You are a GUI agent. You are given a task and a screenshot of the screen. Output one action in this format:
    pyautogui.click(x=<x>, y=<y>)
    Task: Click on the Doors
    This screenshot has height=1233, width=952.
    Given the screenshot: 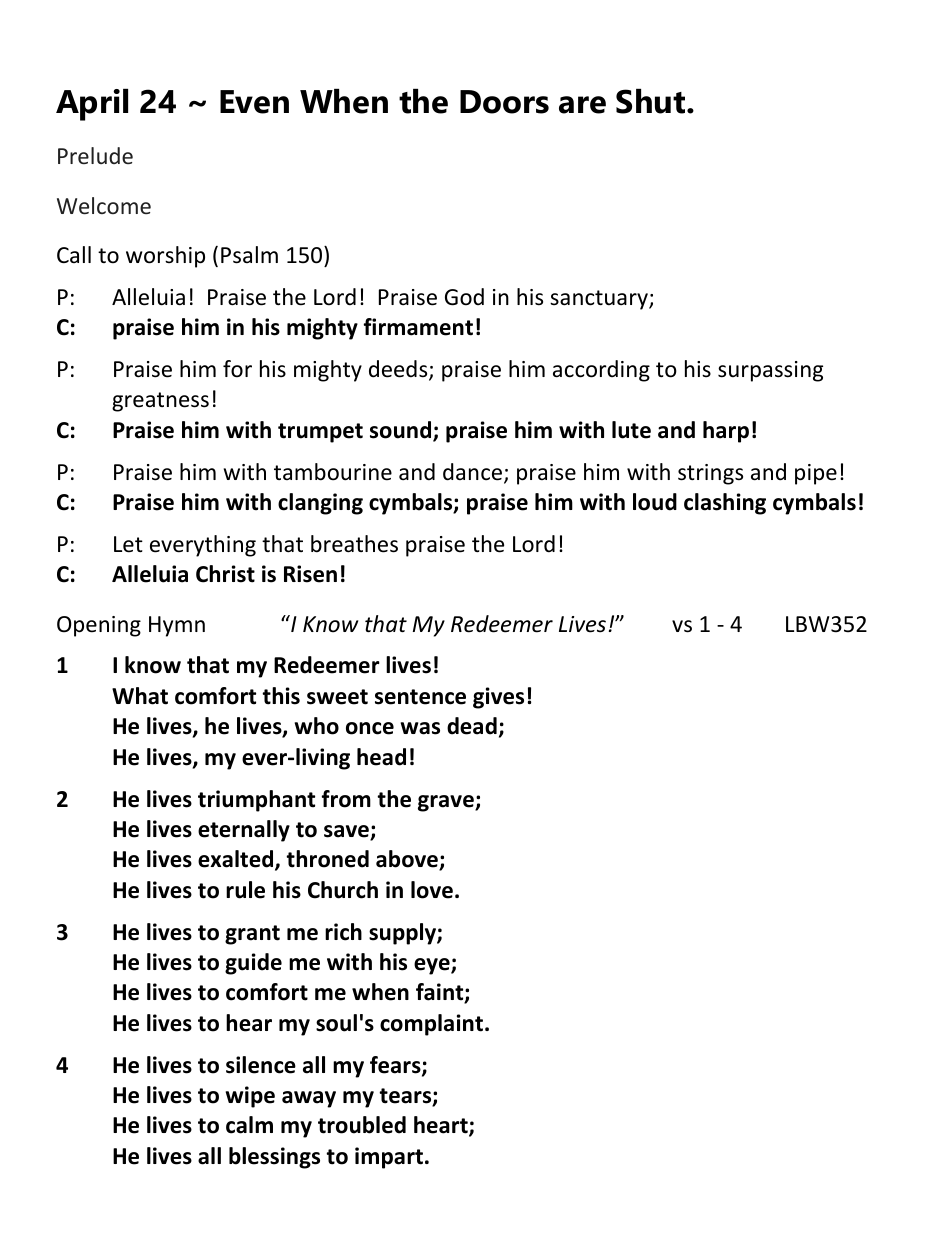 What is the action you would take?
    pyautogui.click(x=504, y=102)
